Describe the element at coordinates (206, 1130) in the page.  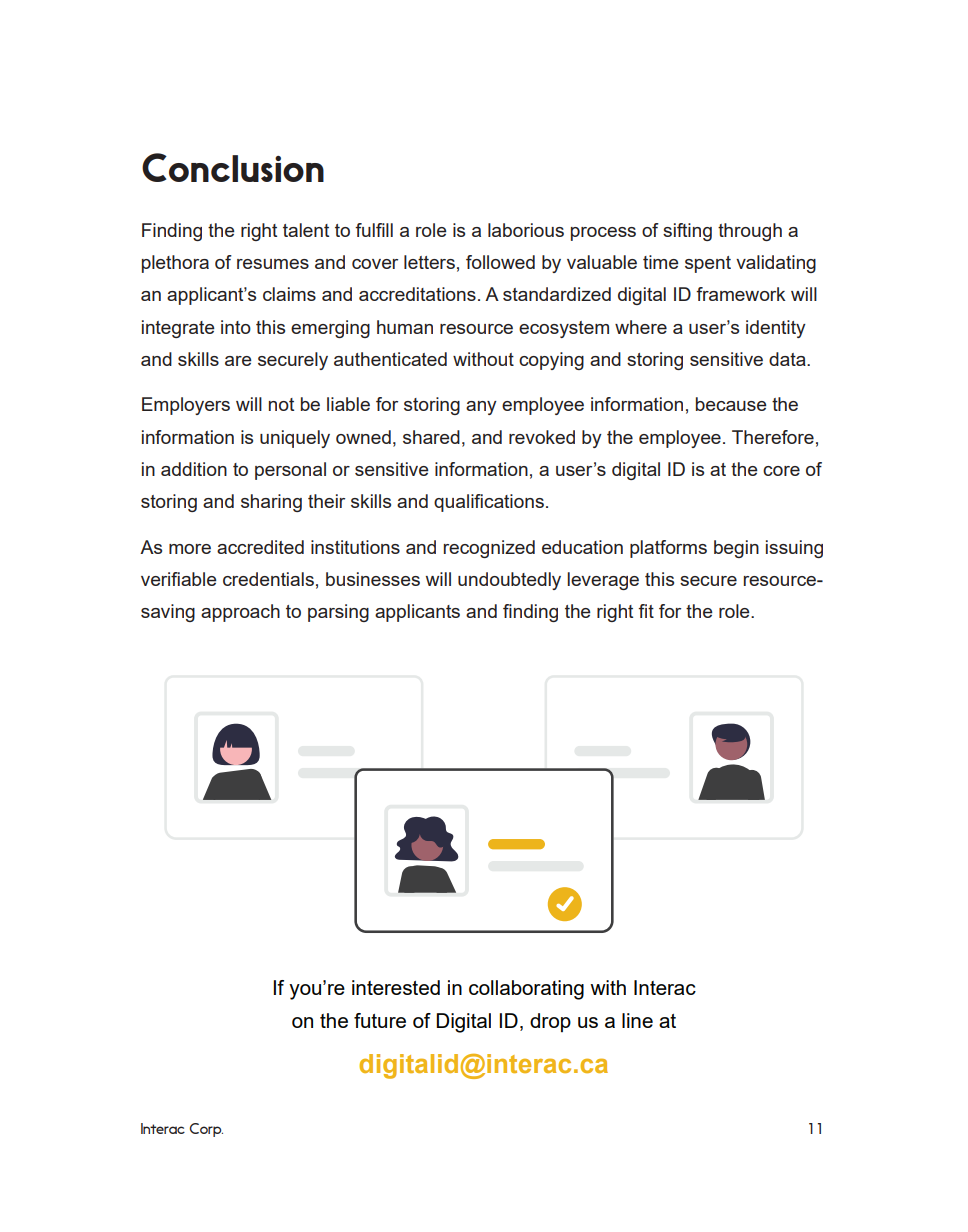
I see `Corp` at that location.
